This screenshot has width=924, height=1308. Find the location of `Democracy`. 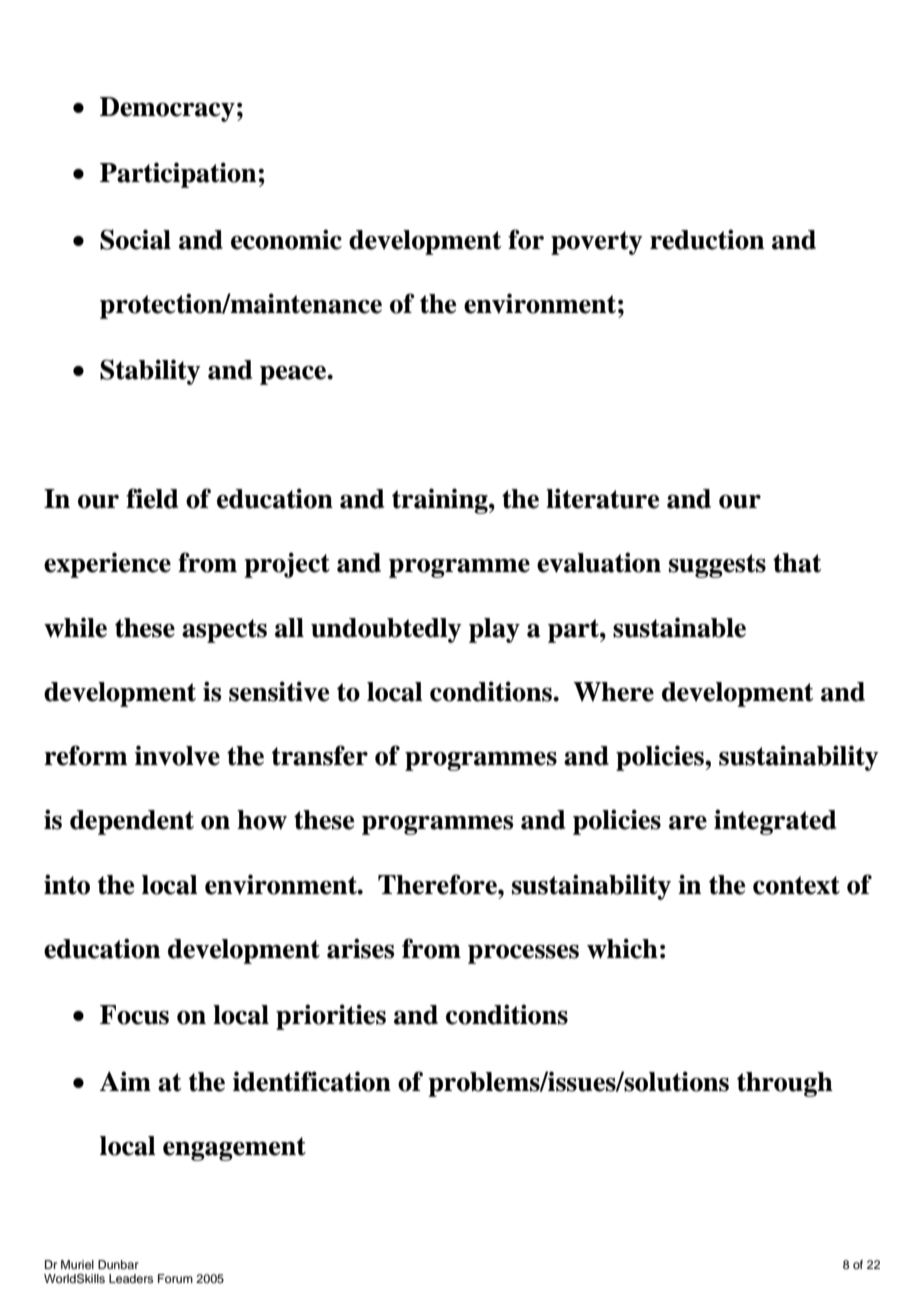

Democracy is located at coordinates (167, 109).
